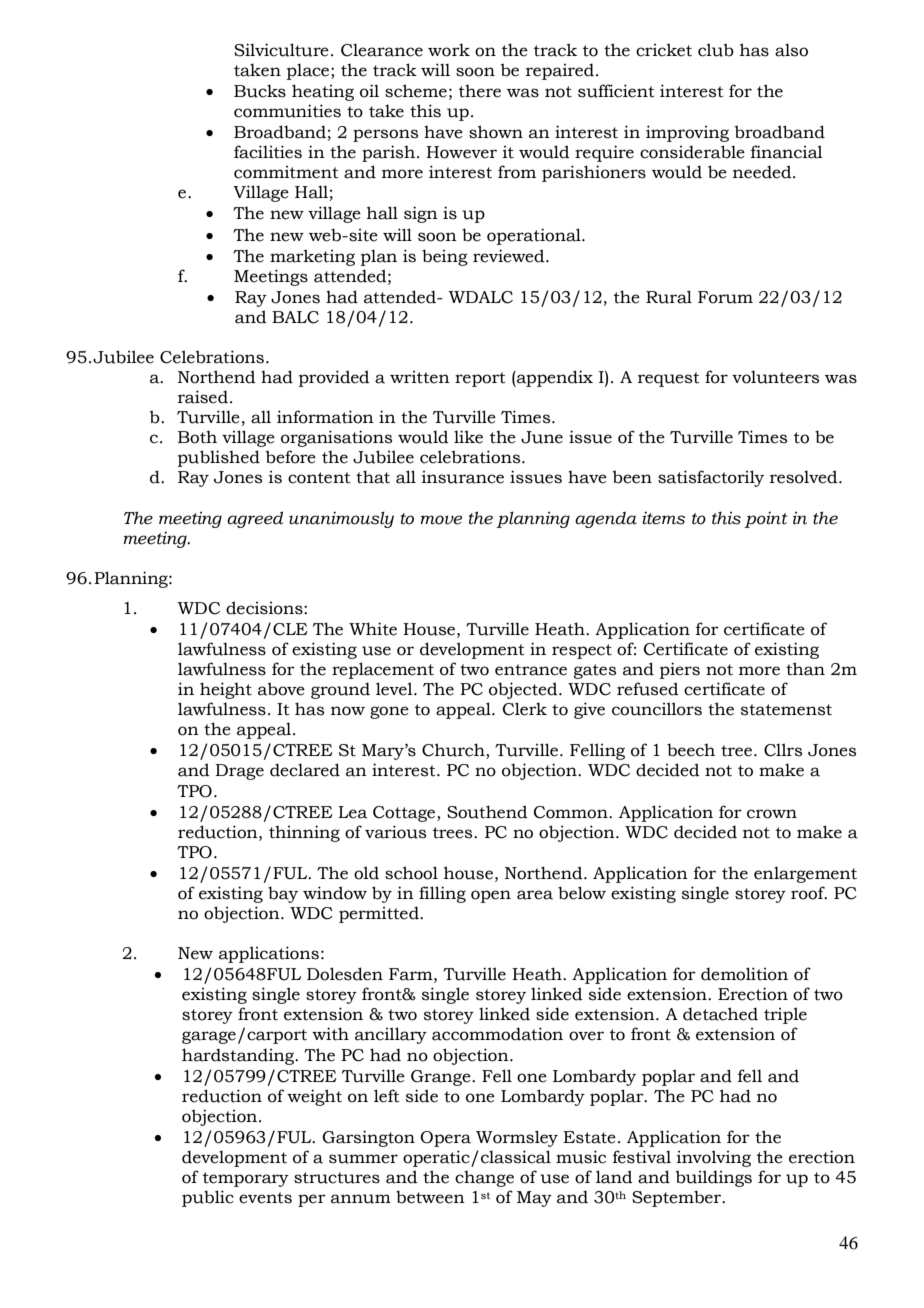  I want to click on entrance, so click(531, 670).
